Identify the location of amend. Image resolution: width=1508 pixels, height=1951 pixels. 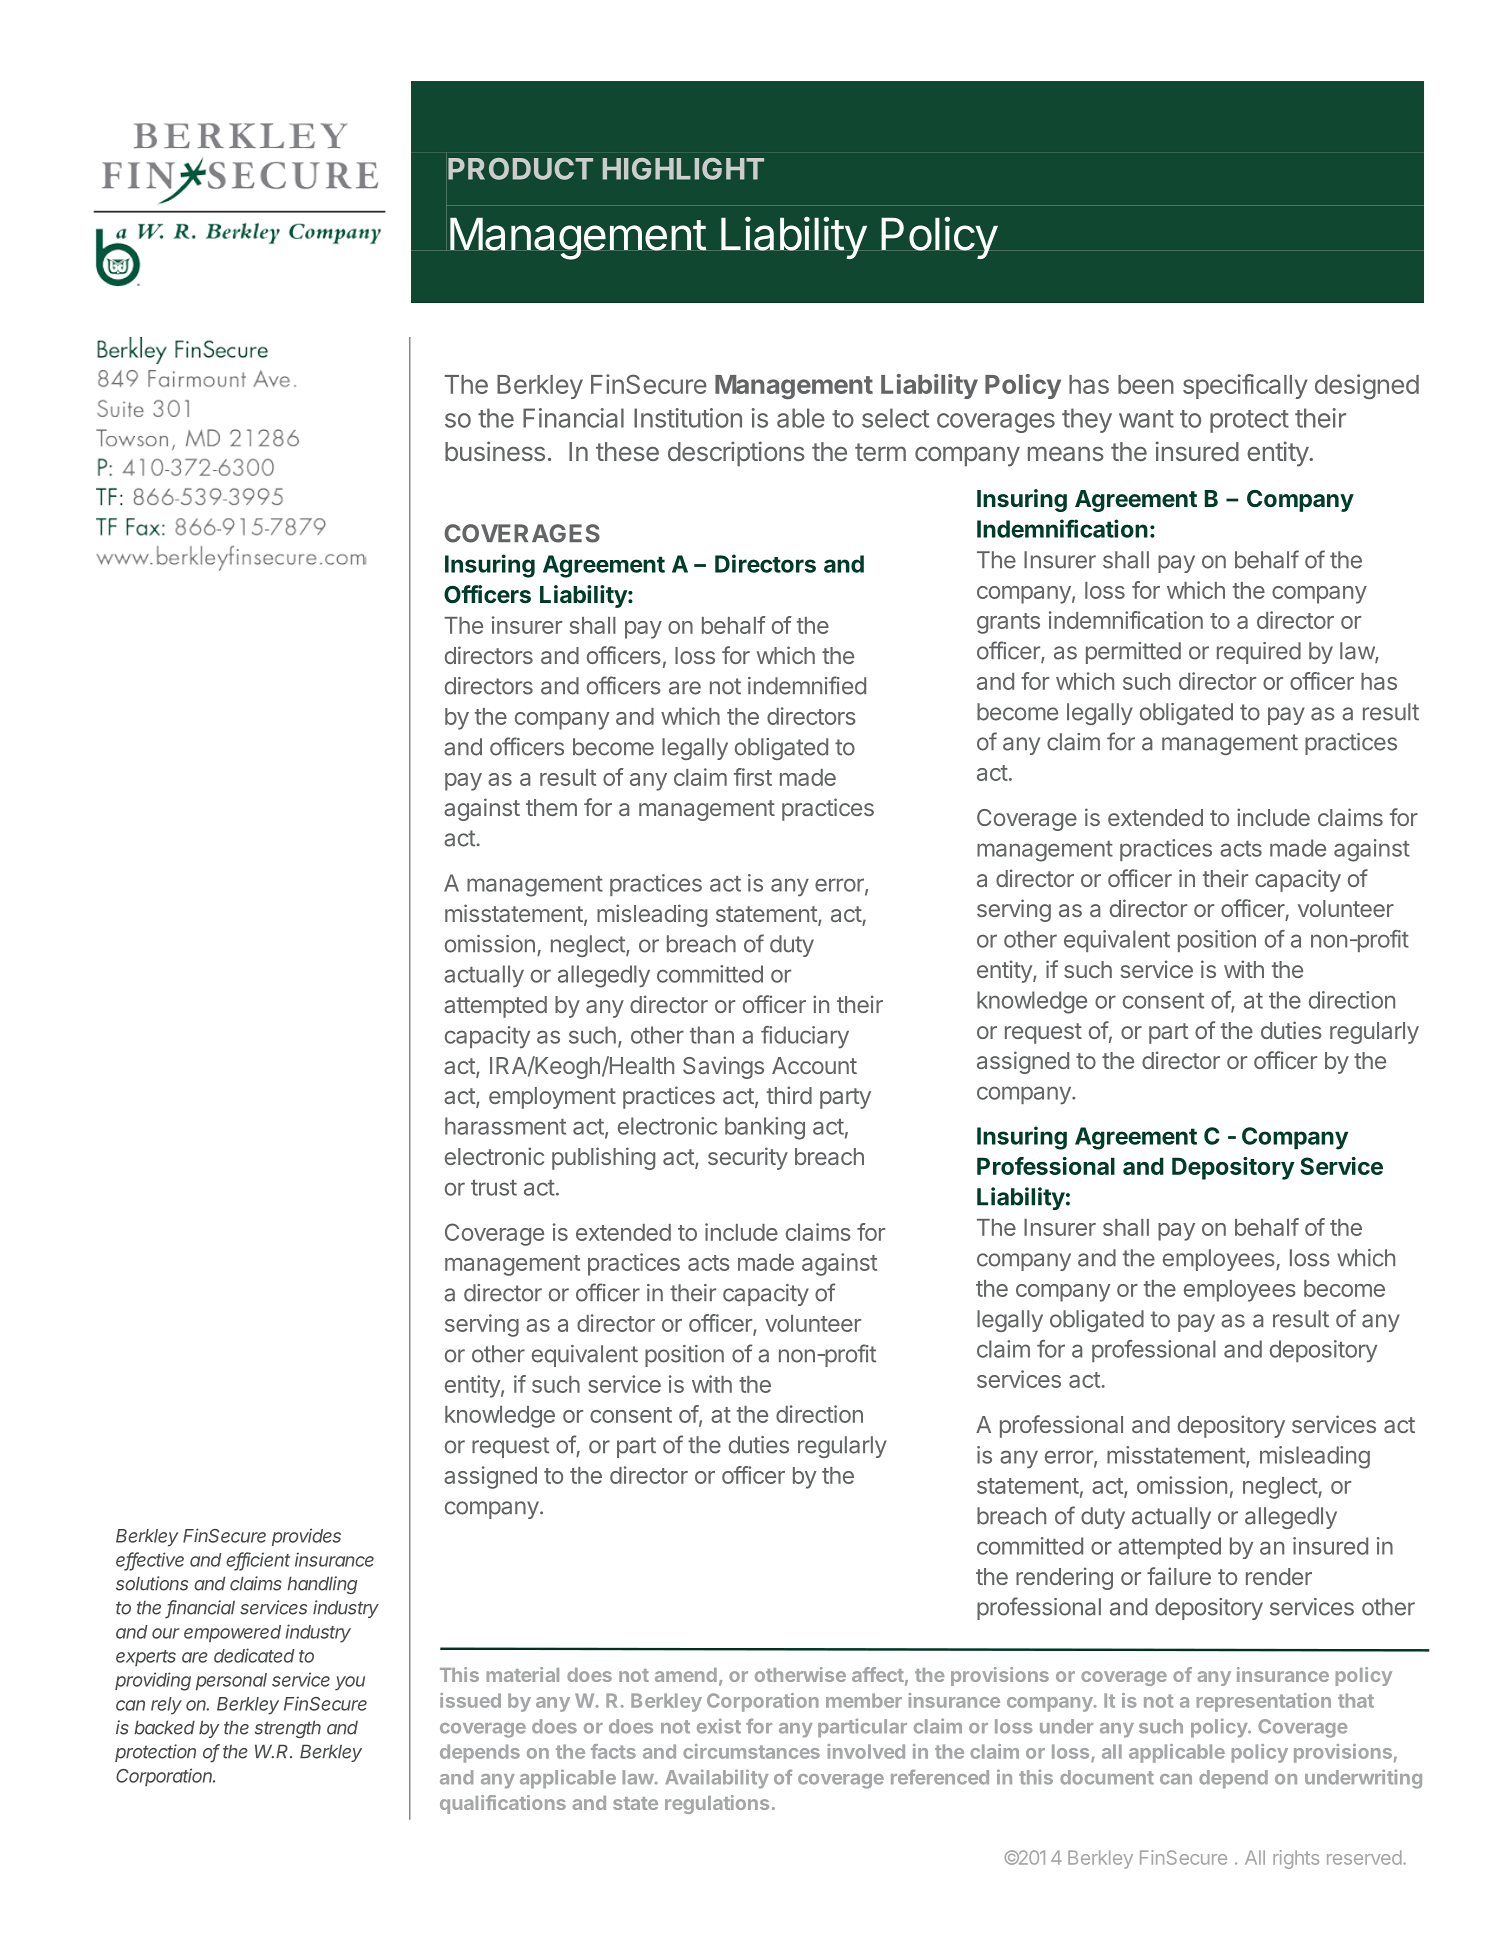
(686, 1675).
